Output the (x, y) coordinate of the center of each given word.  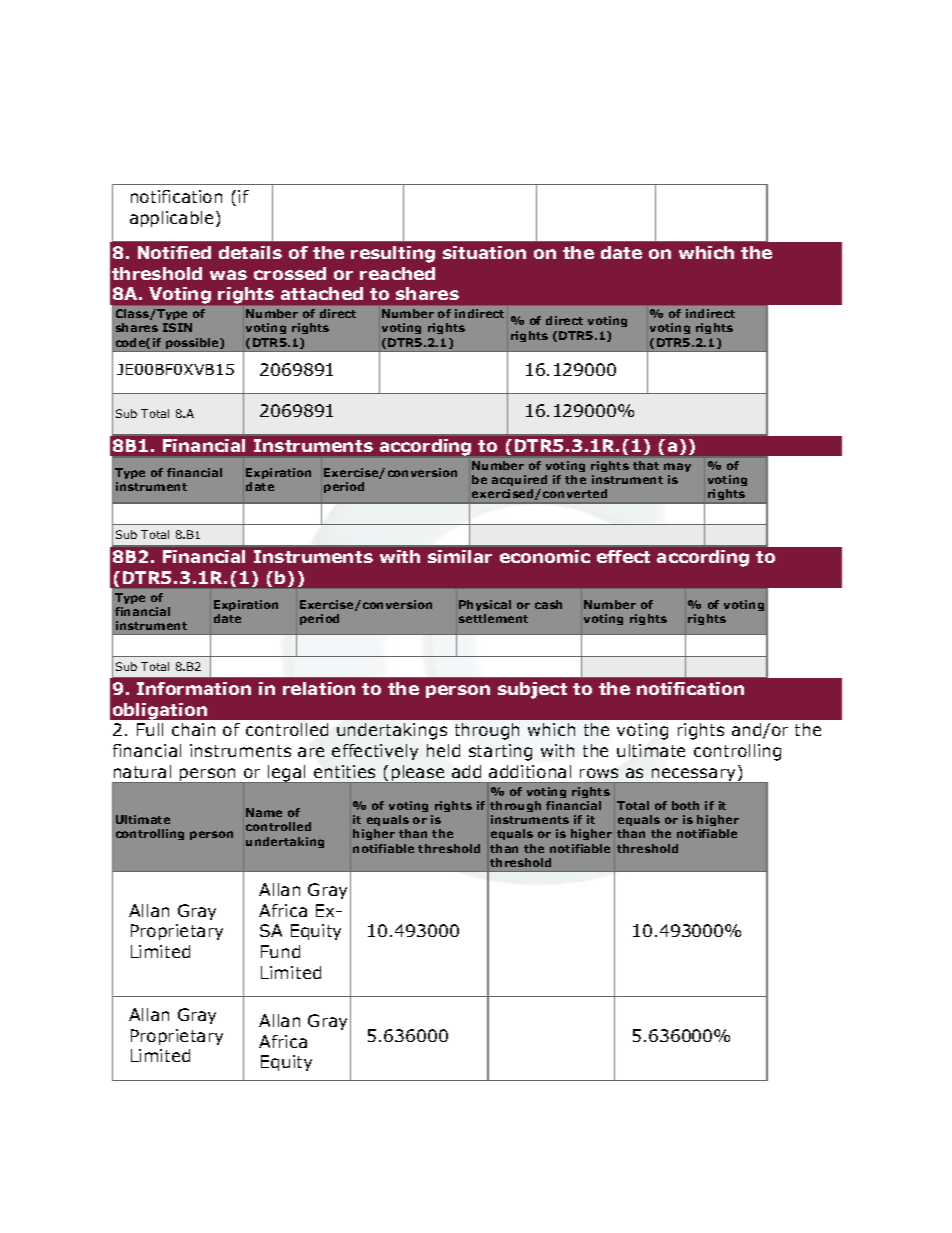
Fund (280, 951)
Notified (174, 252)
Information (194, 688)
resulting (393, 254)
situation (484, 252)
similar (460, 556)
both (685, 805)
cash (548, 604)
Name (264, 812)
